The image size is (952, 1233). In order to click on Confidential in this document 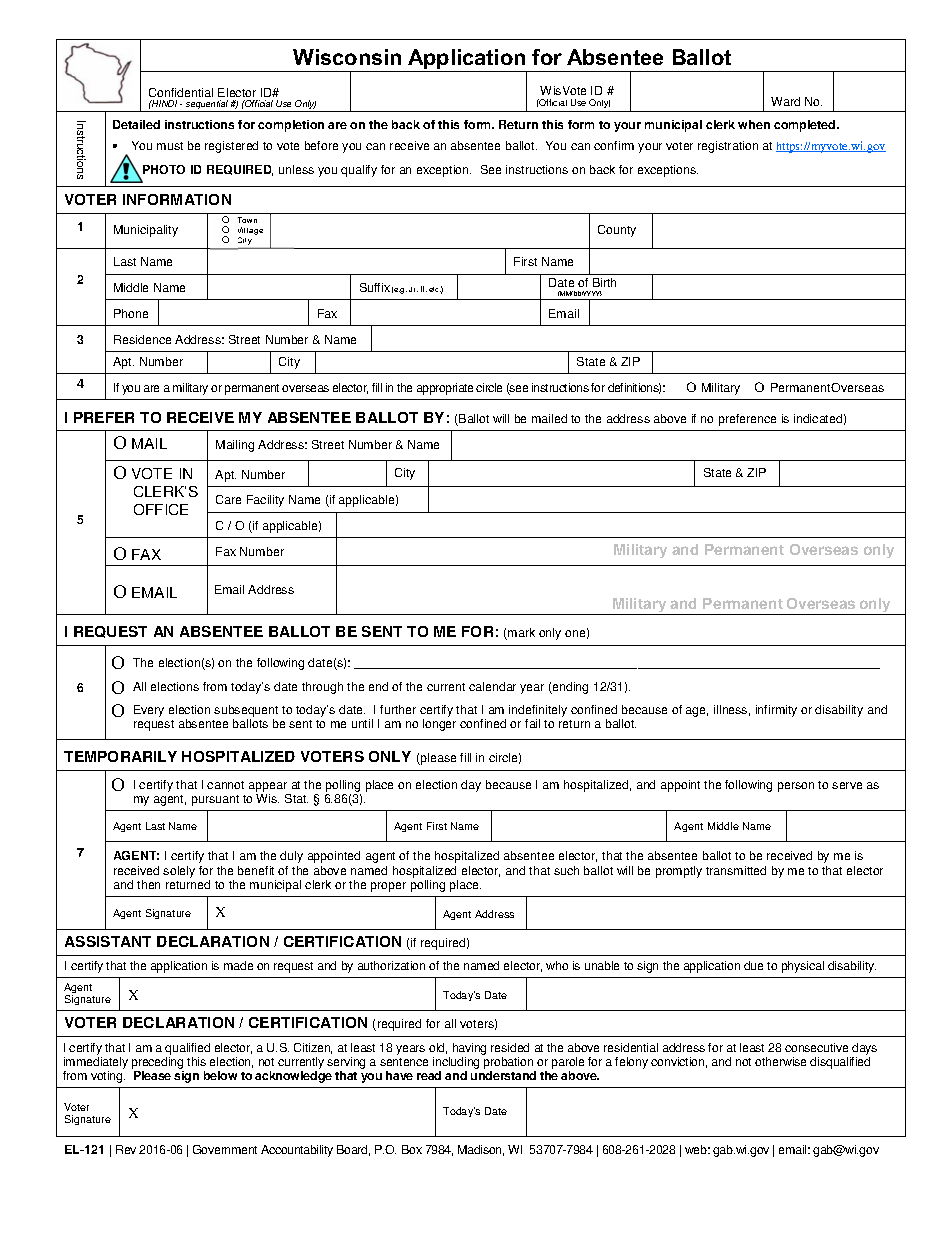, I will do `click(181, 92)`.
